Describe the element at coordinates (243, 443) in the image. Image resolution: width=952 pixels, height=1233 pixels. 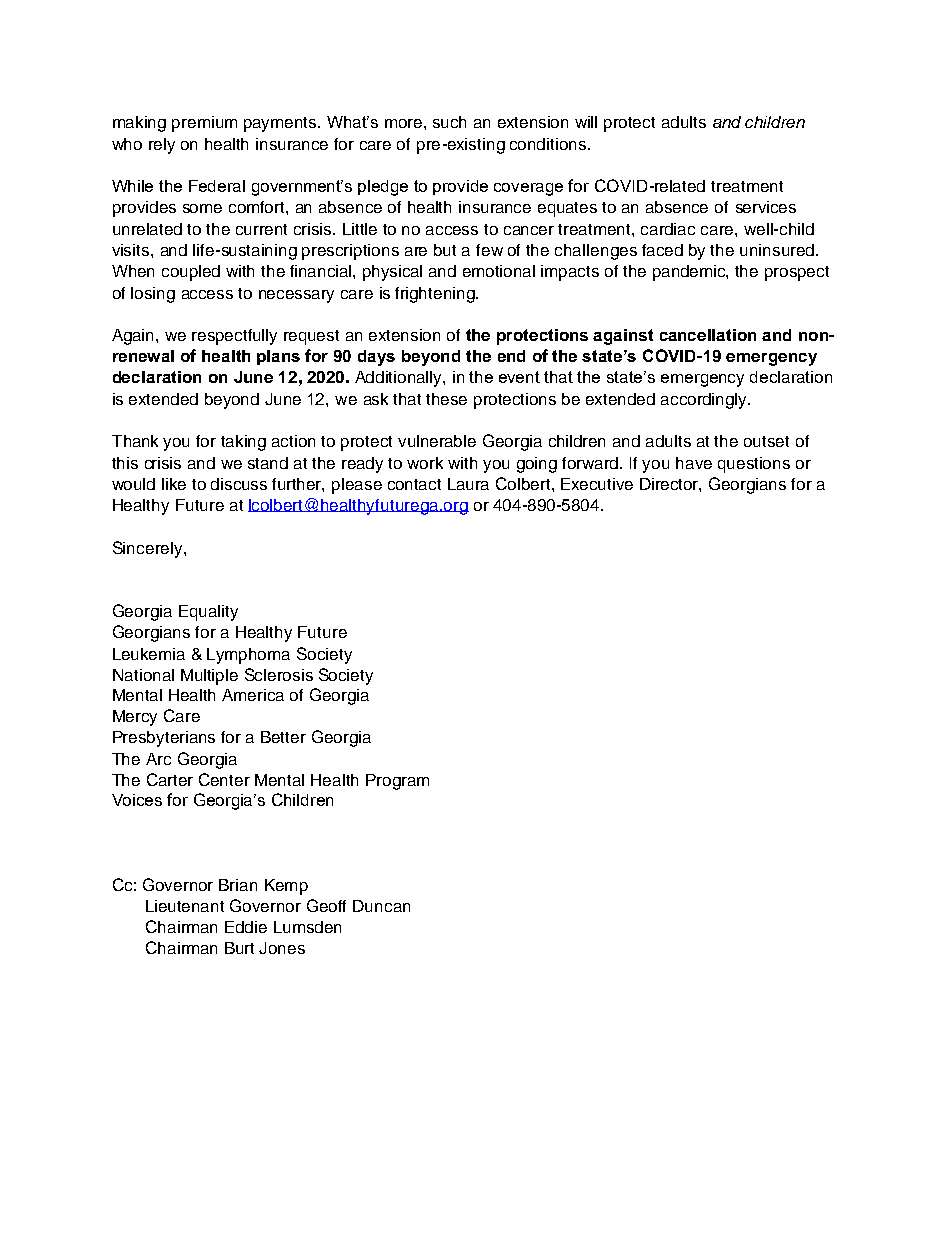
I see `taking` at that location.
